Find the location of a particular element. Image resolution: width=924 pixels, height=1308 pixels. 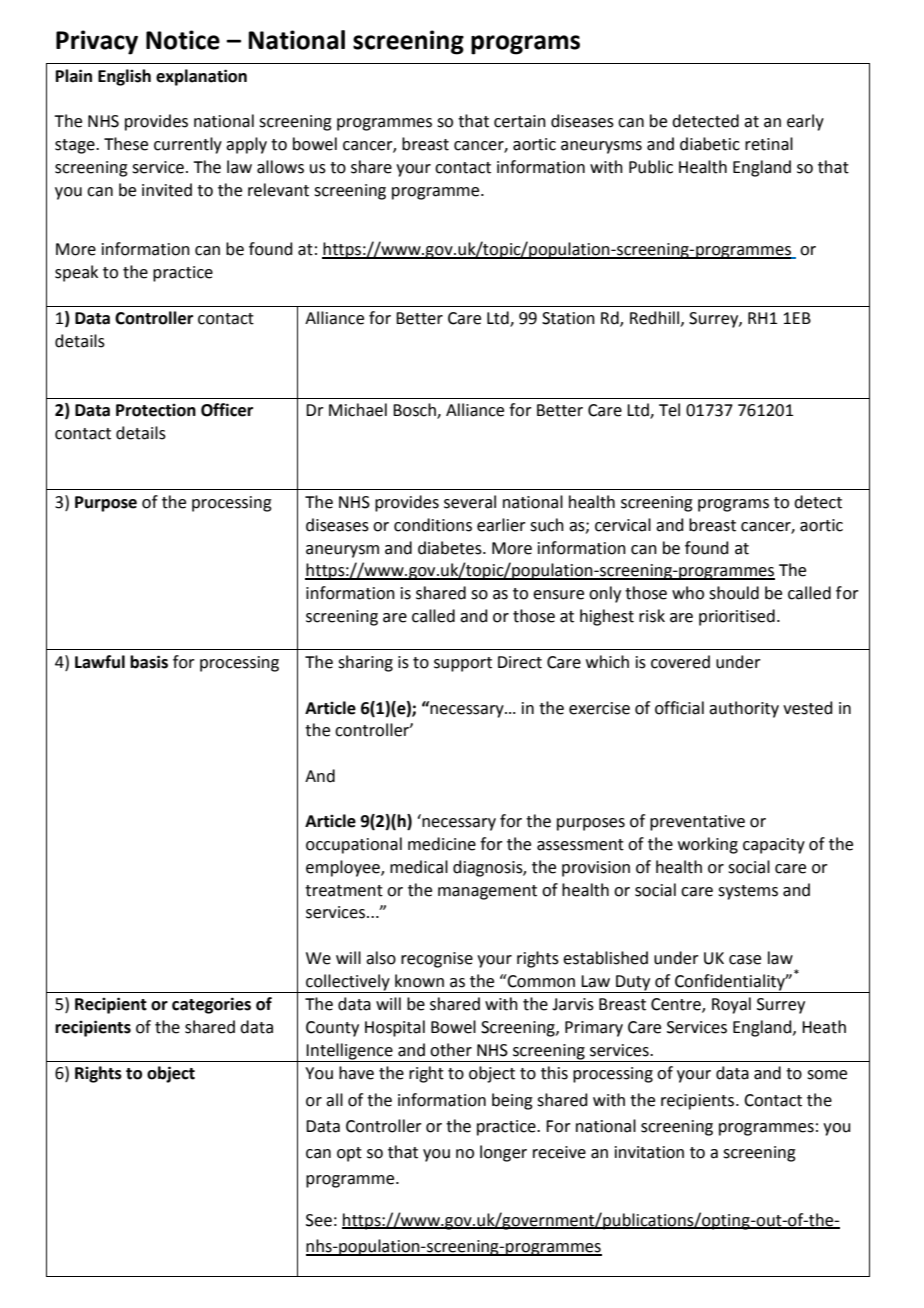

certain is located at coordinates (520, 121).
